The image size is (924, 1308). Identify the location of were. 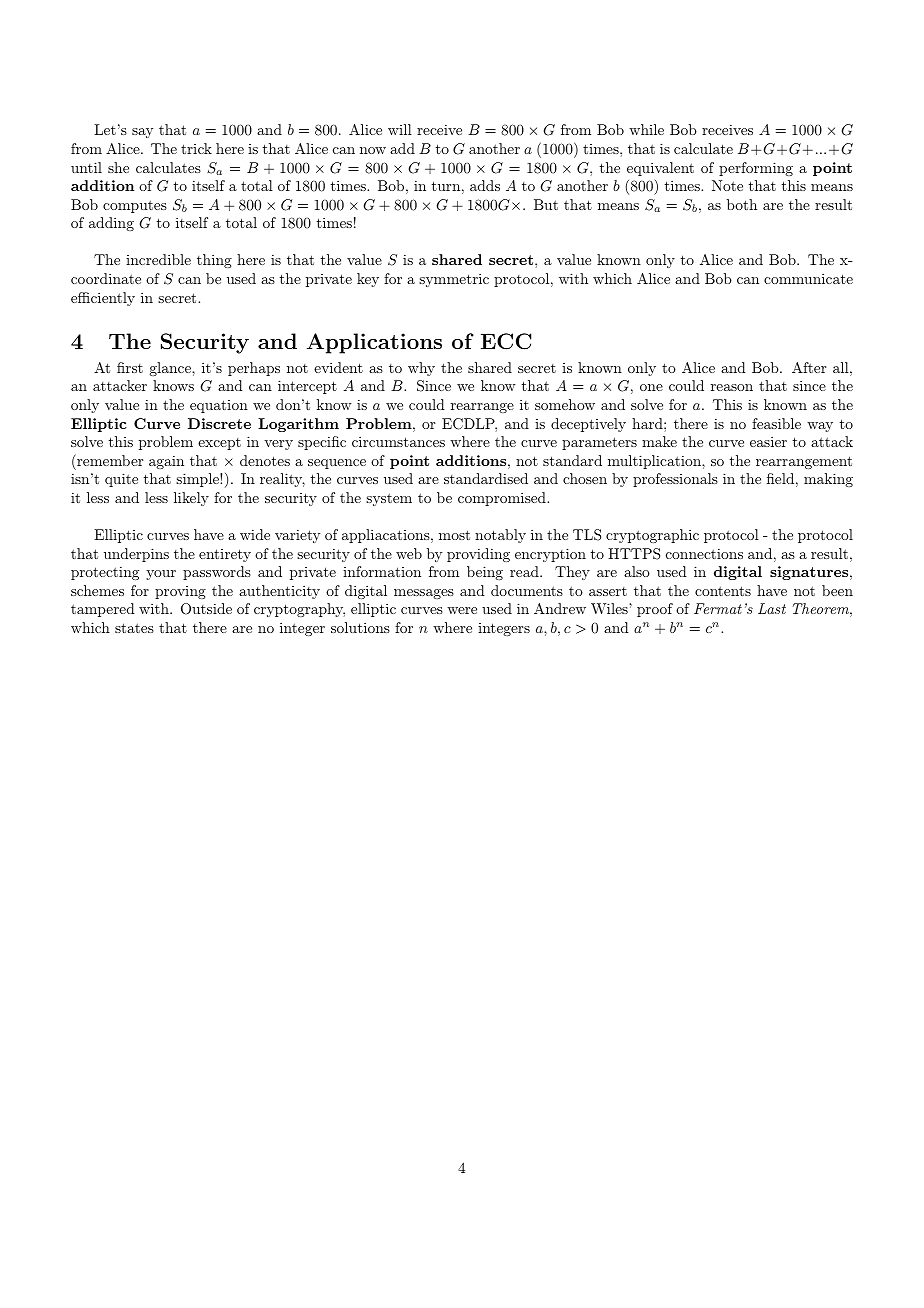
(462, 610).
